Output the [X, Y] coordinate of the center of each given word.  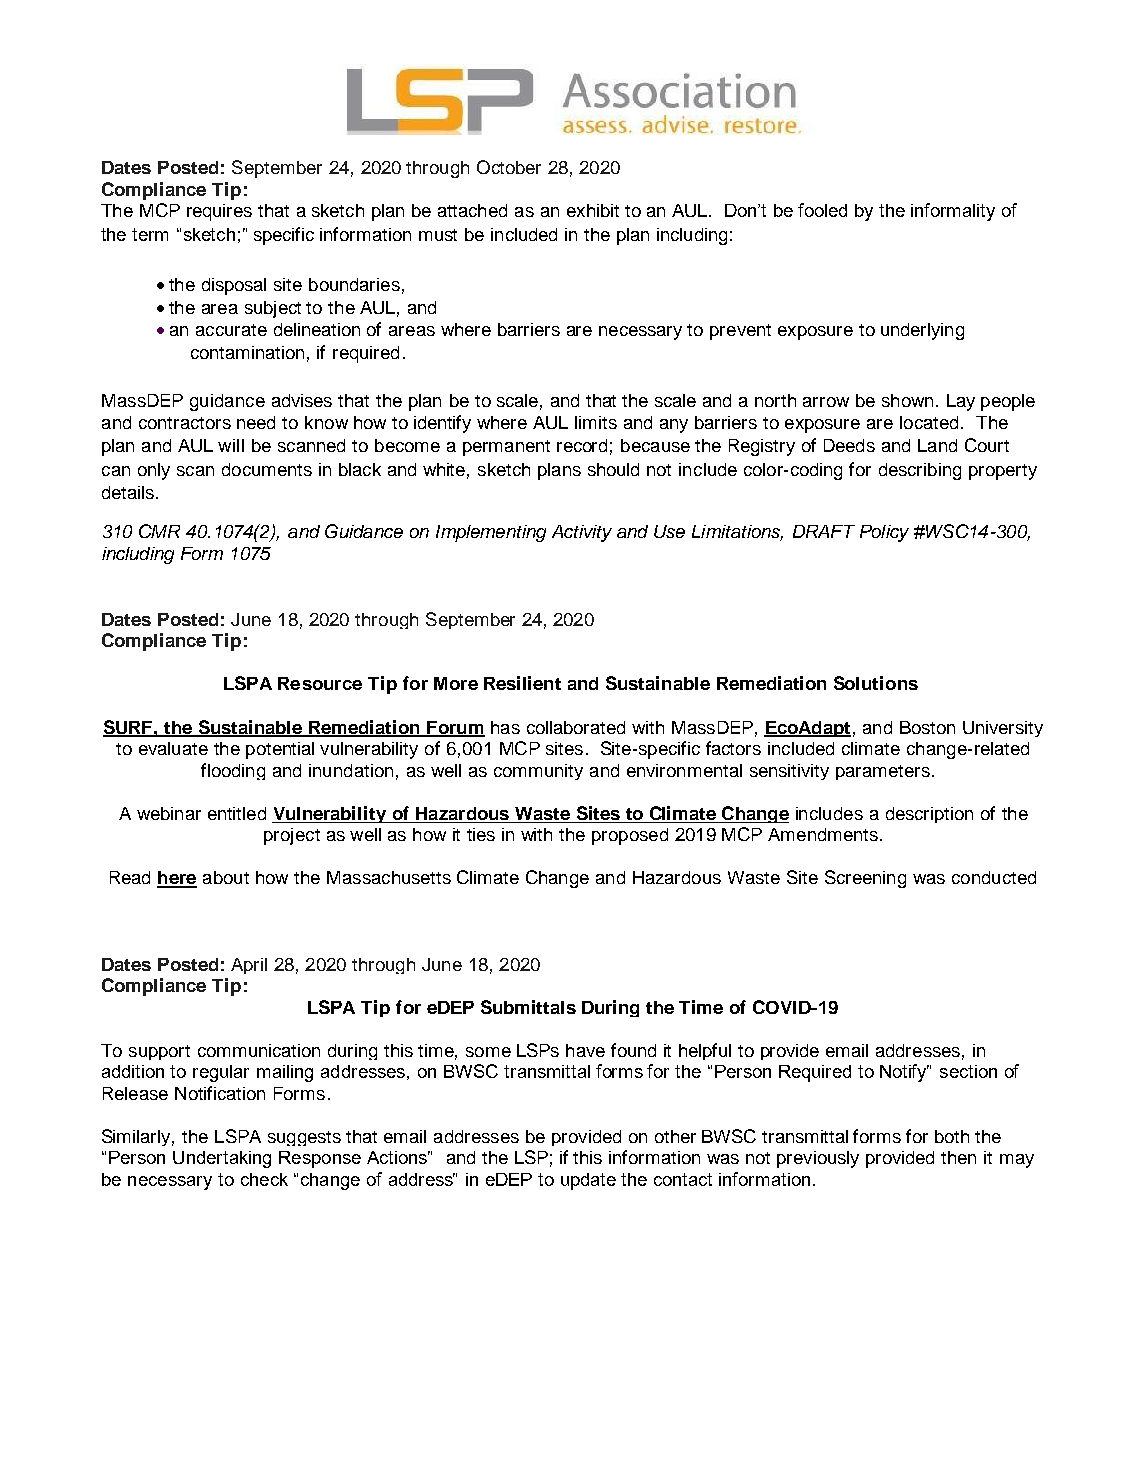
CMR [159, 531]
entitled [237, 813]
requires [219, 212]
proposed [630, 836]
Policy [884, 533]
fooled [822, 210]
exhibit [593, 210]
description [929, 815]
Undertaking [222, 1159]
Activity [582, 533]
